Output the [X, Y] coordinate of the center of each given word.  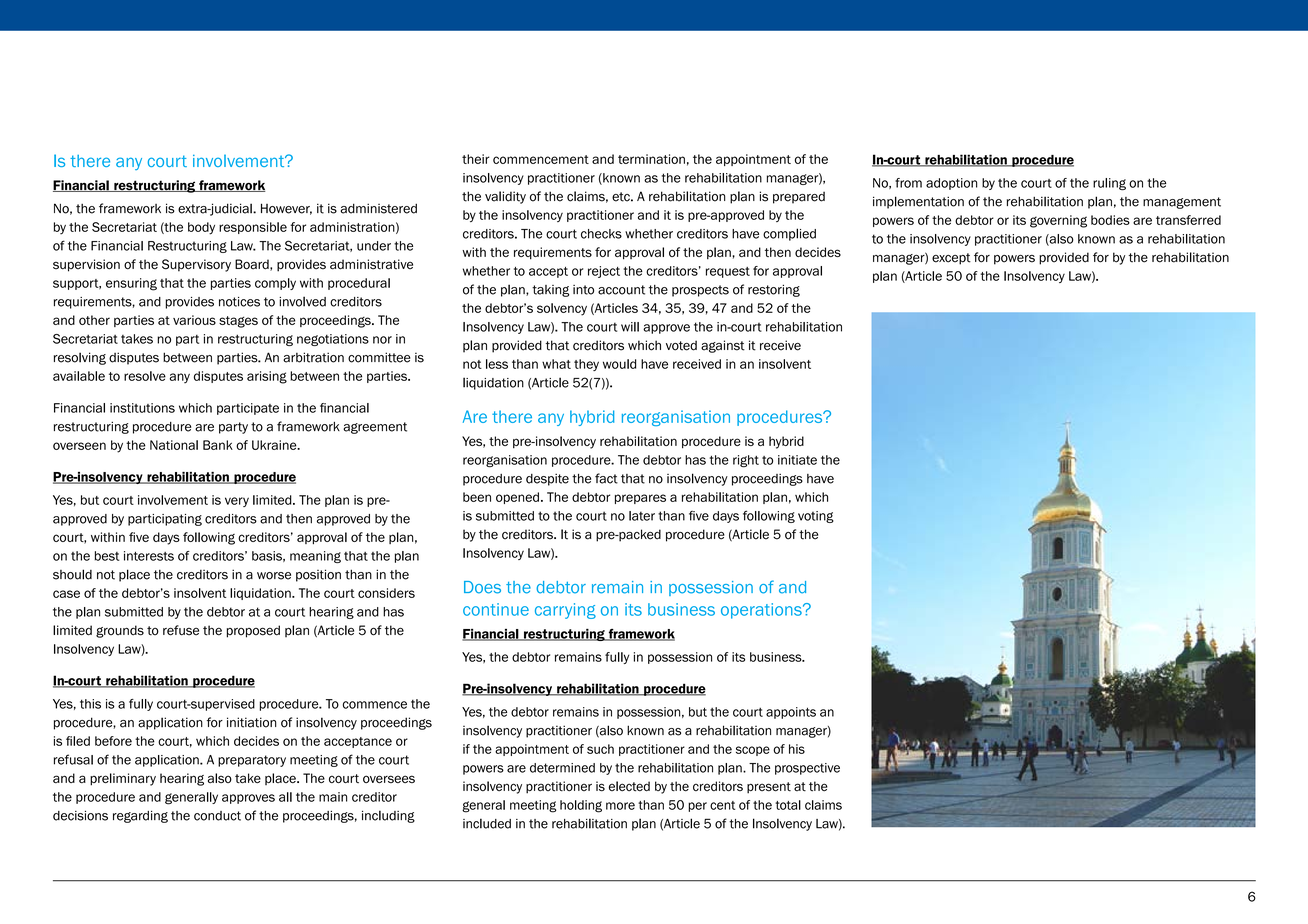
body [201, 228]
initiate [797, 460]
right [746, 461]
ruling [1109, 184]
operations [762, 611]
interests [149, 556]
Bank [218, 445]
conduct [217, 816]
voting [816, 517]
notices [239, 302]
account [621, 290]
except [951, 259]
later [642, 516]
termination [651, 159]
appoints [791, 713]
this [90, 704]
